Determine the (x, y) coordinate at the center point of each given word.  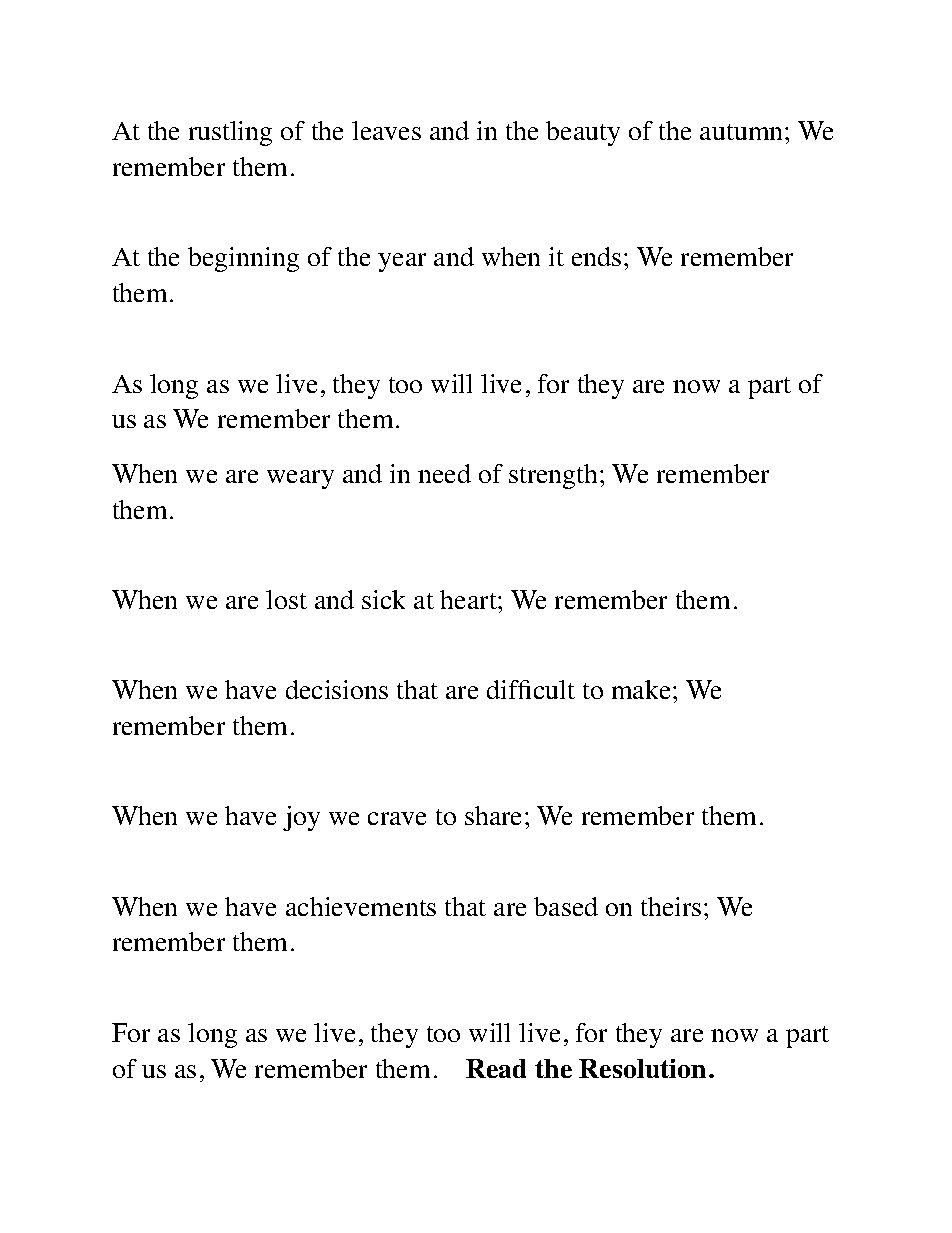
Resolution (642, 1068)
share (493, 815)
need (444, 473)
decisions (337, 689)
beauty (583, 133)
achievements (361, 906)
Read (496, 1068)
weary (300, 479)
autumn (743, 132)
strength (555, 476)
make (643, 689)
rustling (230, 133)
